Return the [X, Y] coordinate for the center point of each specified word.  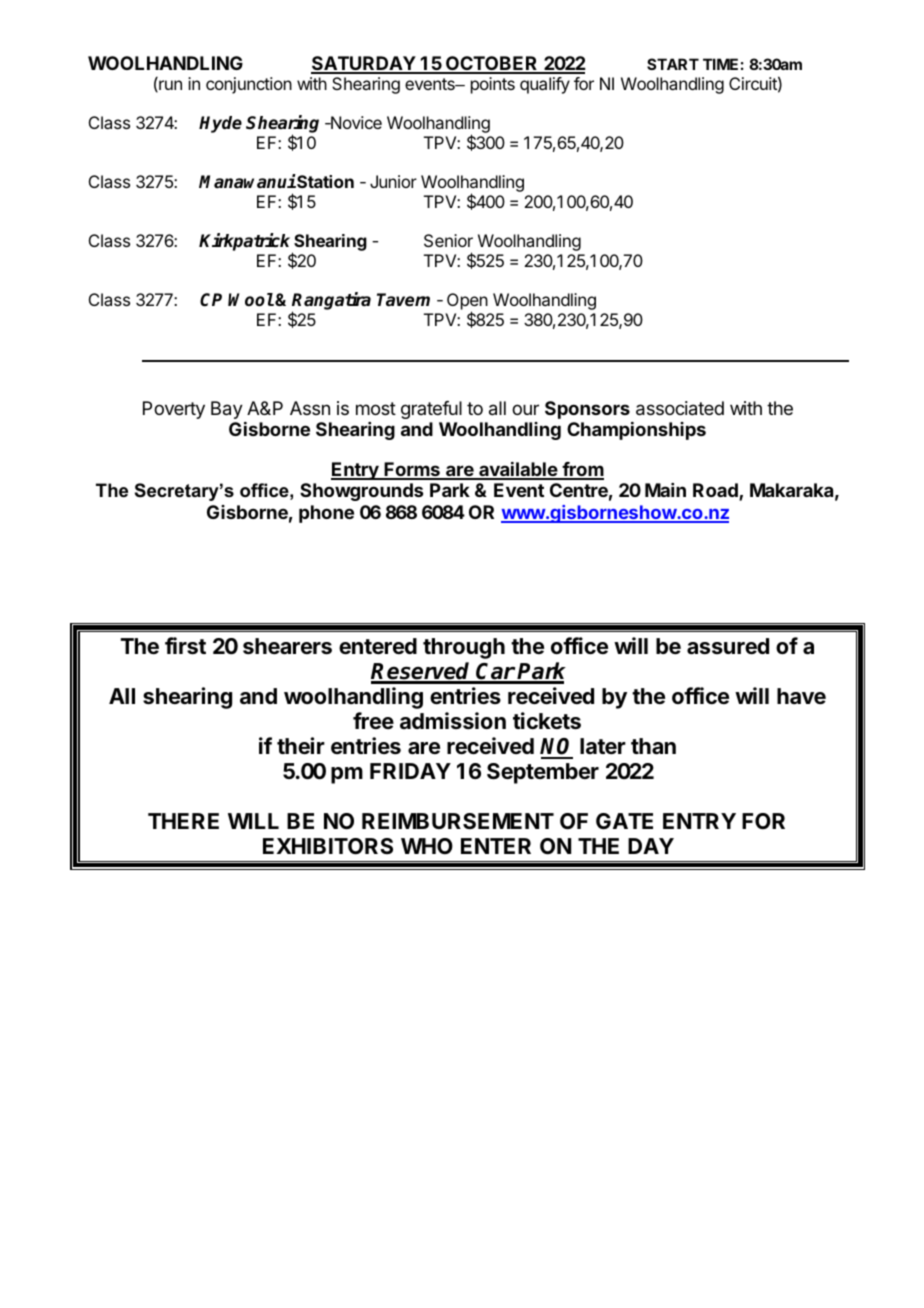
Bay [227, 410]
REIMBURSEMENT [458, 821]
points [493, 85]
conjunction [249, 85]
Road [716, 491]
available [518, 470]
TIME [720, 64]
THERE [183, 821]
